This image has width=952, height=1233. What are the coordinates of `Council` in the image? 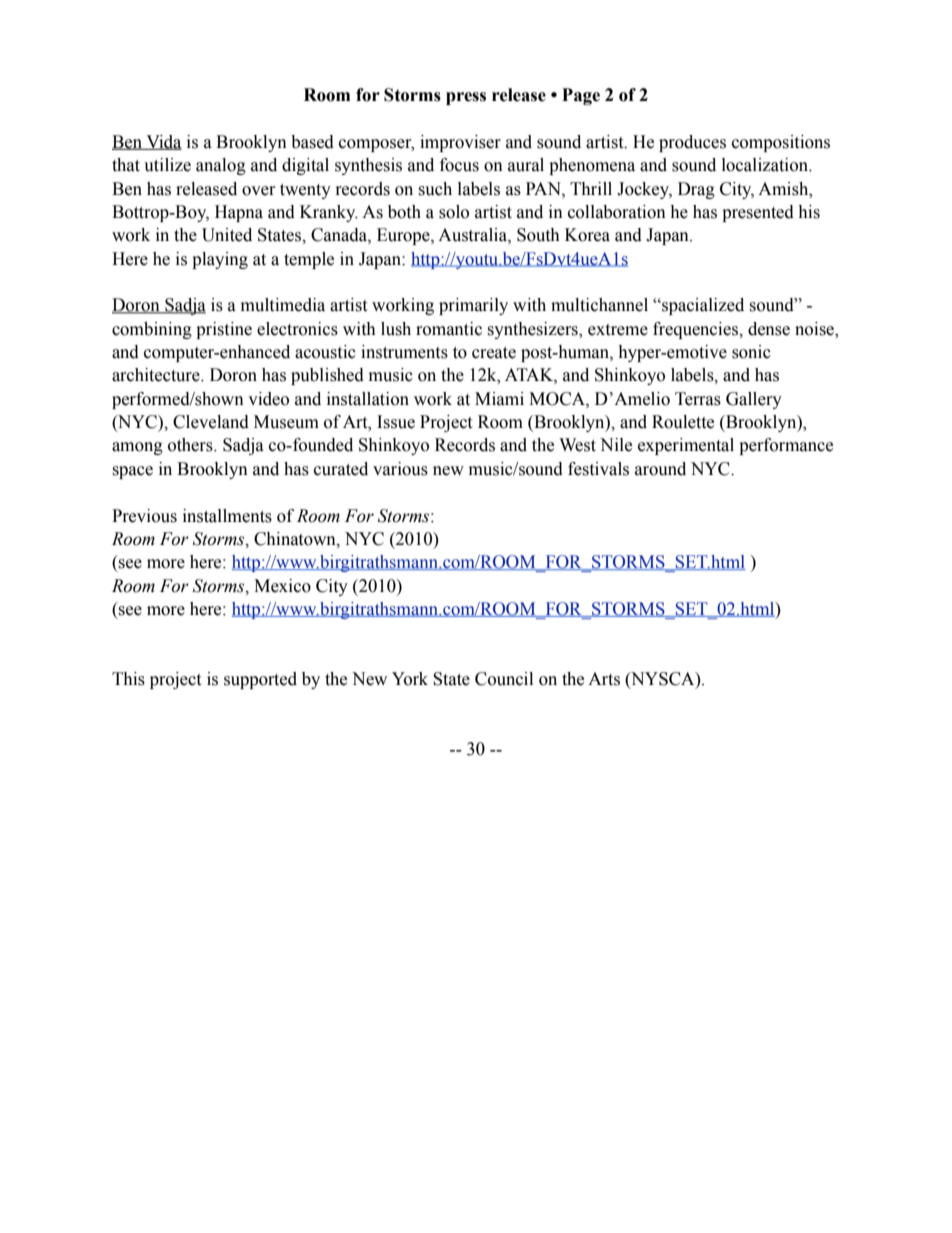 It's located at (504, 679).
